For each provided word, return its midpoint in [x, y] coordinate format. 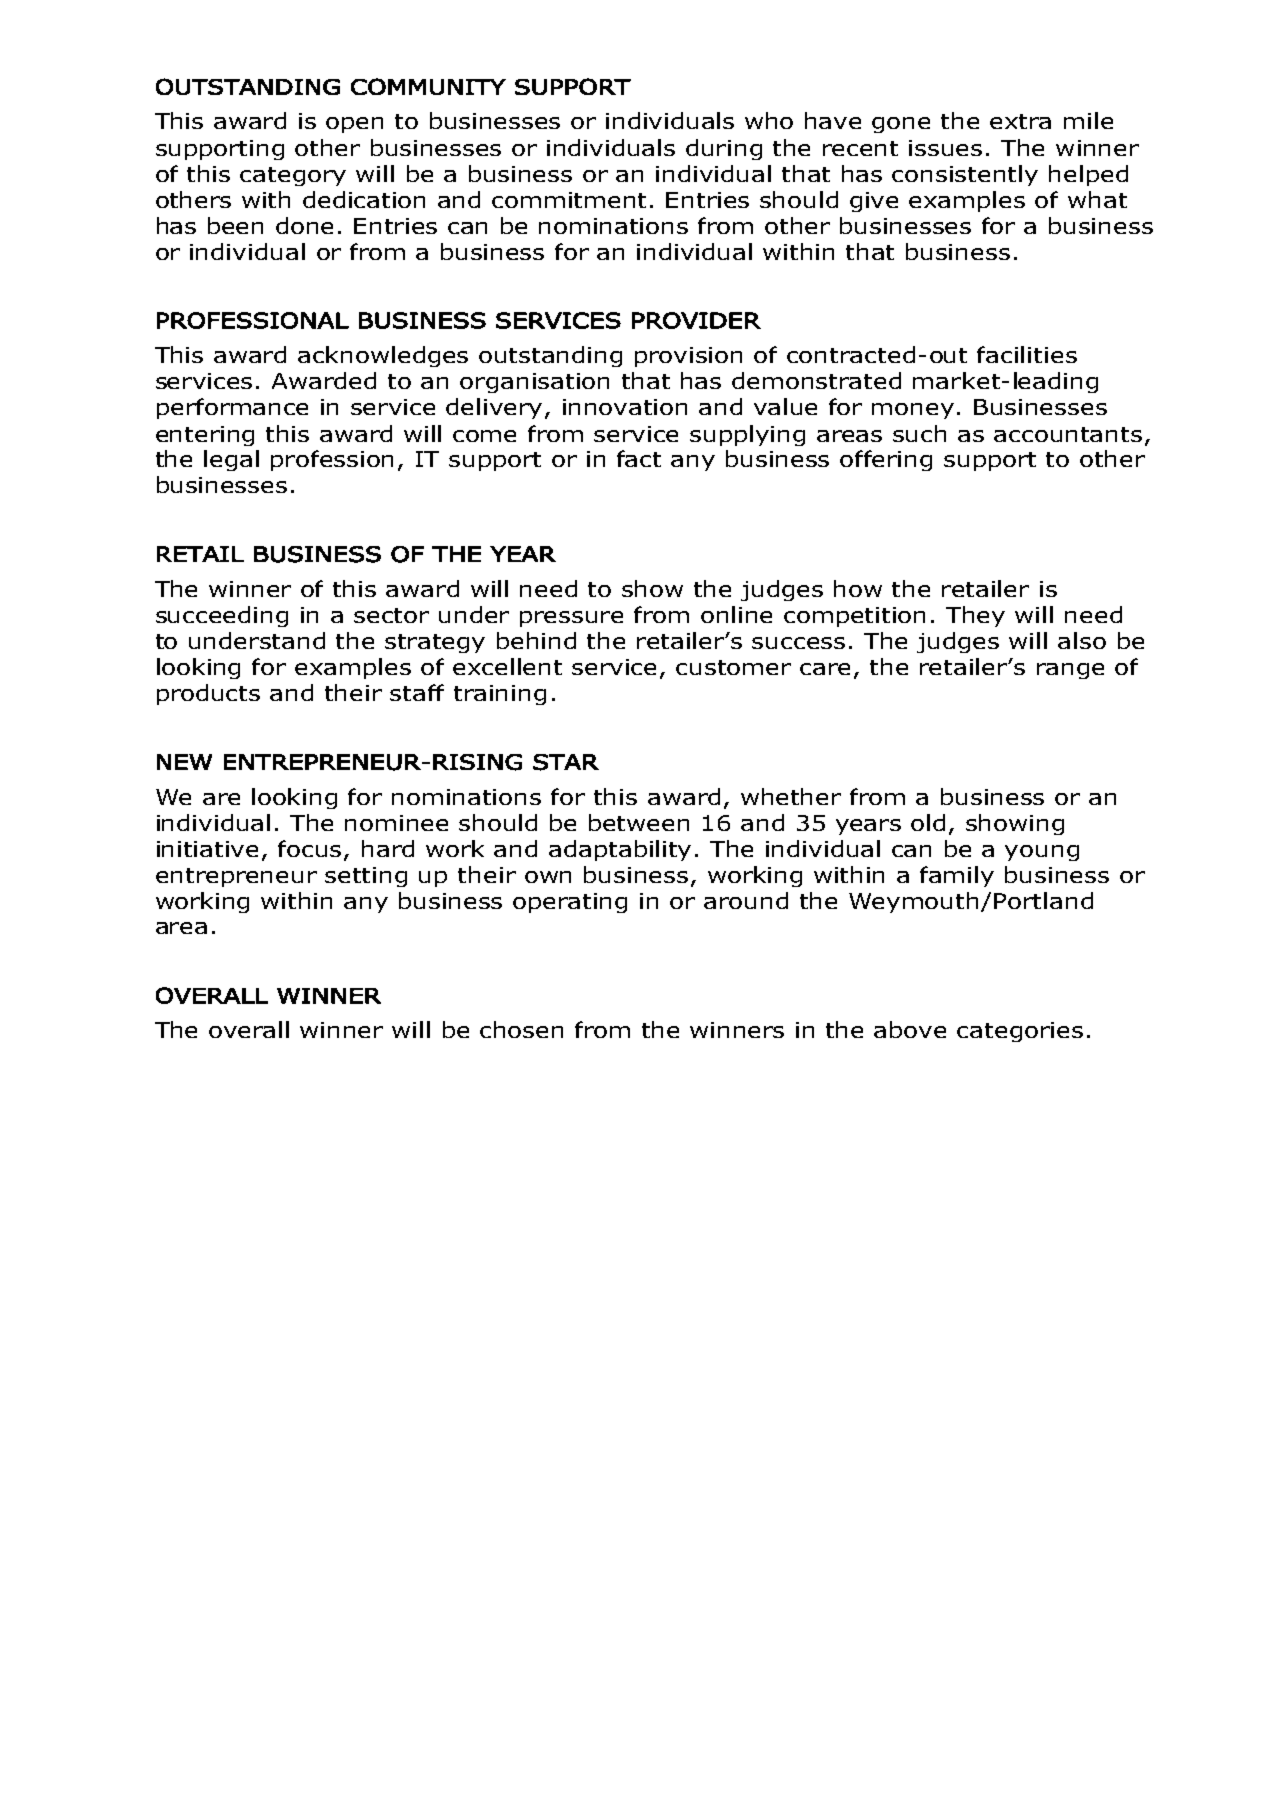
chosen [521, 1029]
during [724, 149]
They [975, 616]
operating [570, 903]
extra [1020, 121]
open [354, 125]
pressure [571, 619]
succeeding [222, 616]
